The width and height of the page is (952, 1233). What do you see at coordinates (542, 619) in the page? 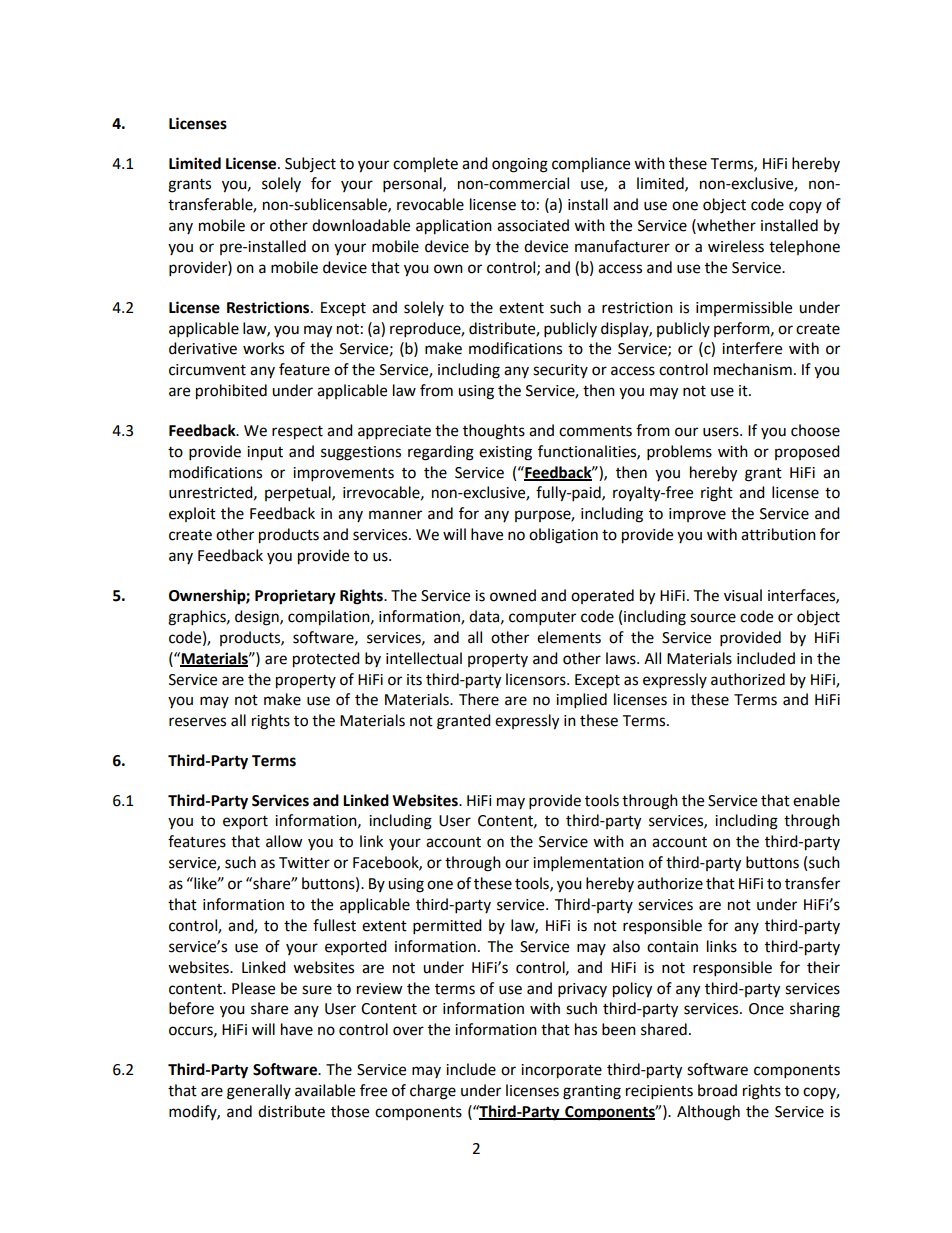
I see `computer` at bounding box center [542, 619].
